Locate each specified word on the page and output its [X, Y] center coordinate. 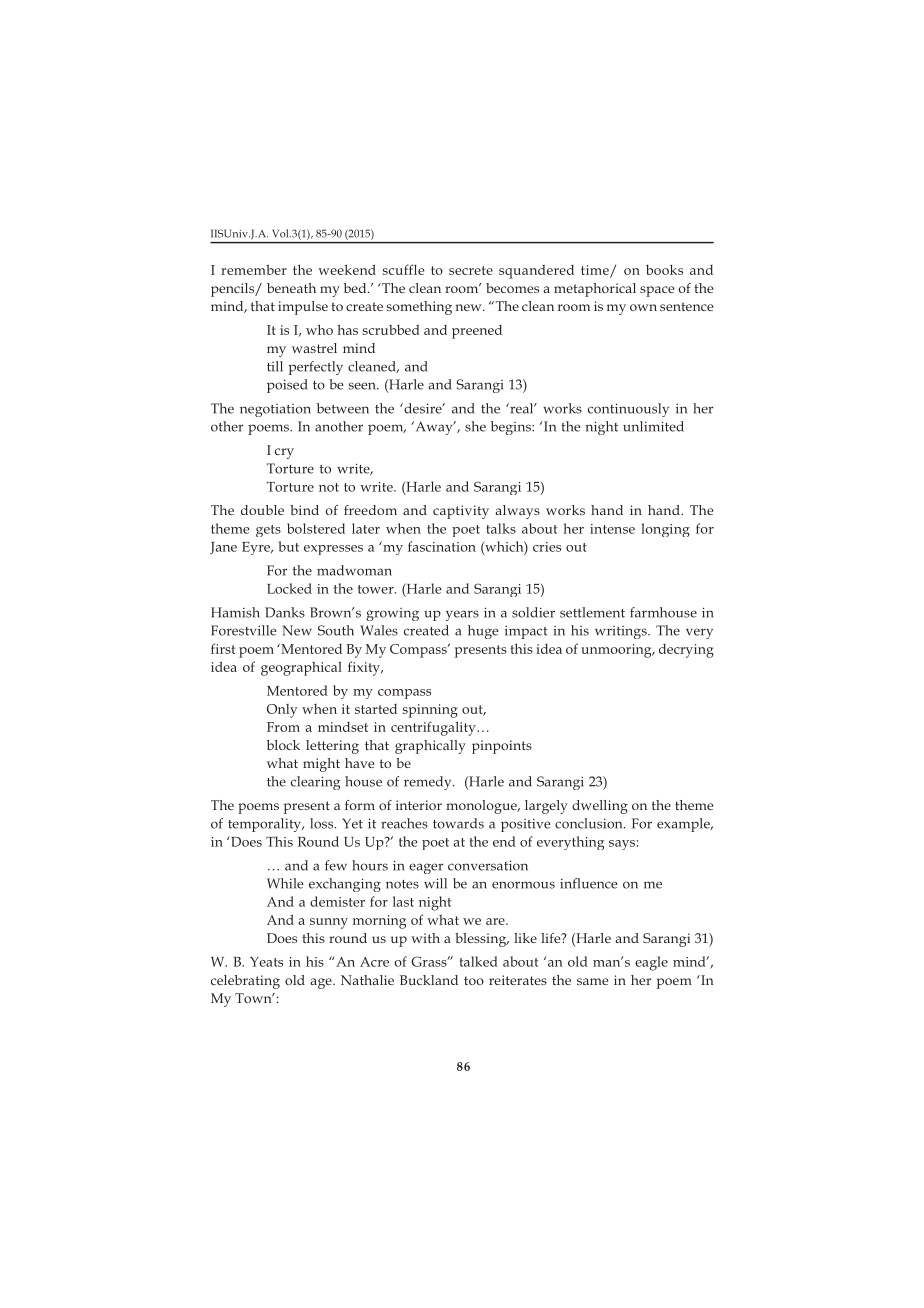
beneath [291, 288]
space [657, 291]
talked [479, 961]
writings [622, 632]
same [592, 981]
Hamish [235, 612]
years [462, 615]
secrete [471, 270]
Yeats [266, 962]
